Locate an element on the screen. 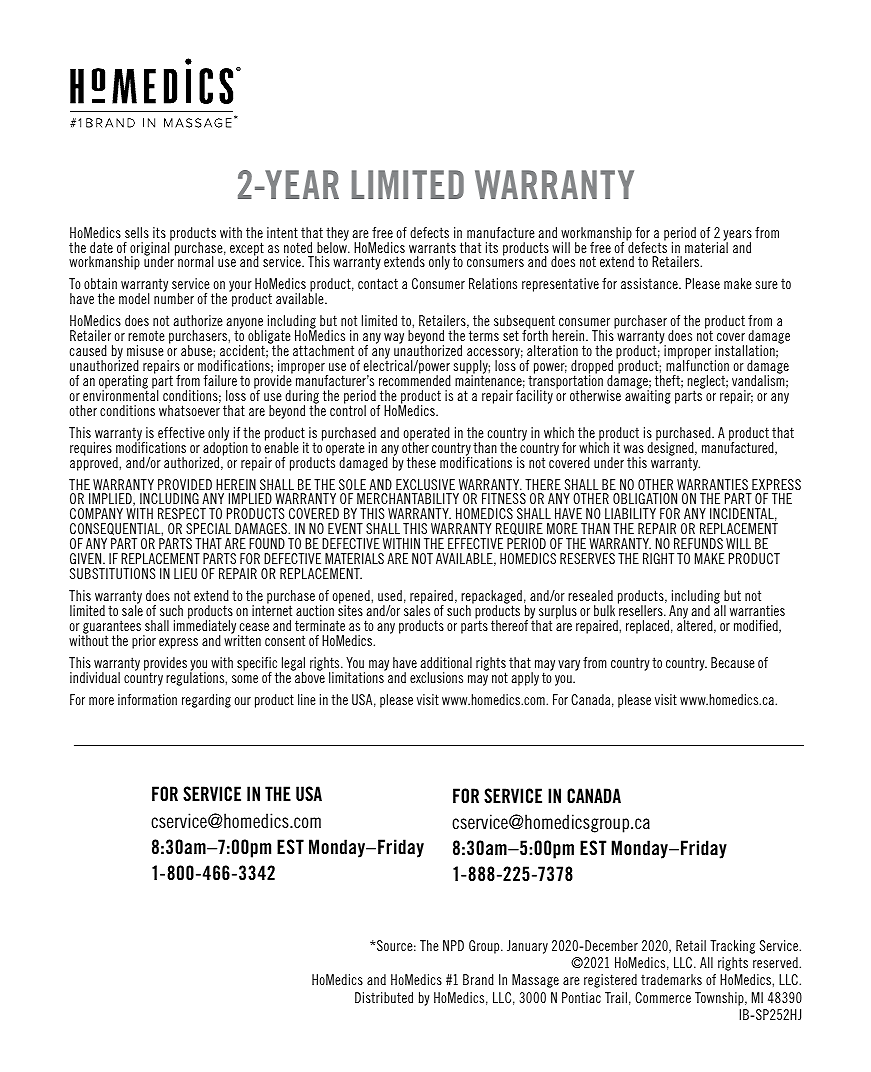 The height and width of the screenshot is (1072, 871). resellers is located at coordinates (641, 609).
